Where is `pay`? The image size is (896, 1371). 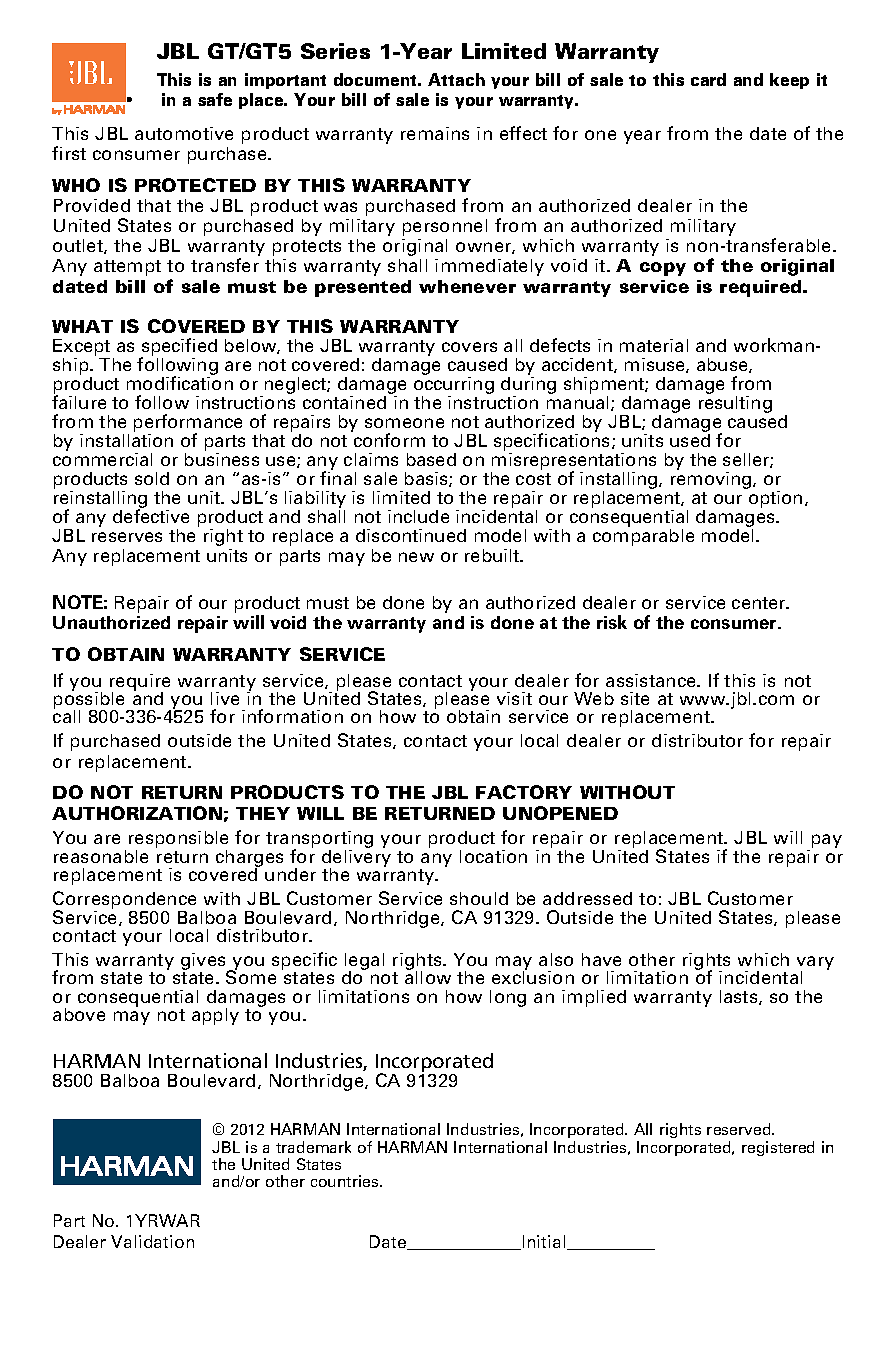 pay is located at coordinates (827, 841).
